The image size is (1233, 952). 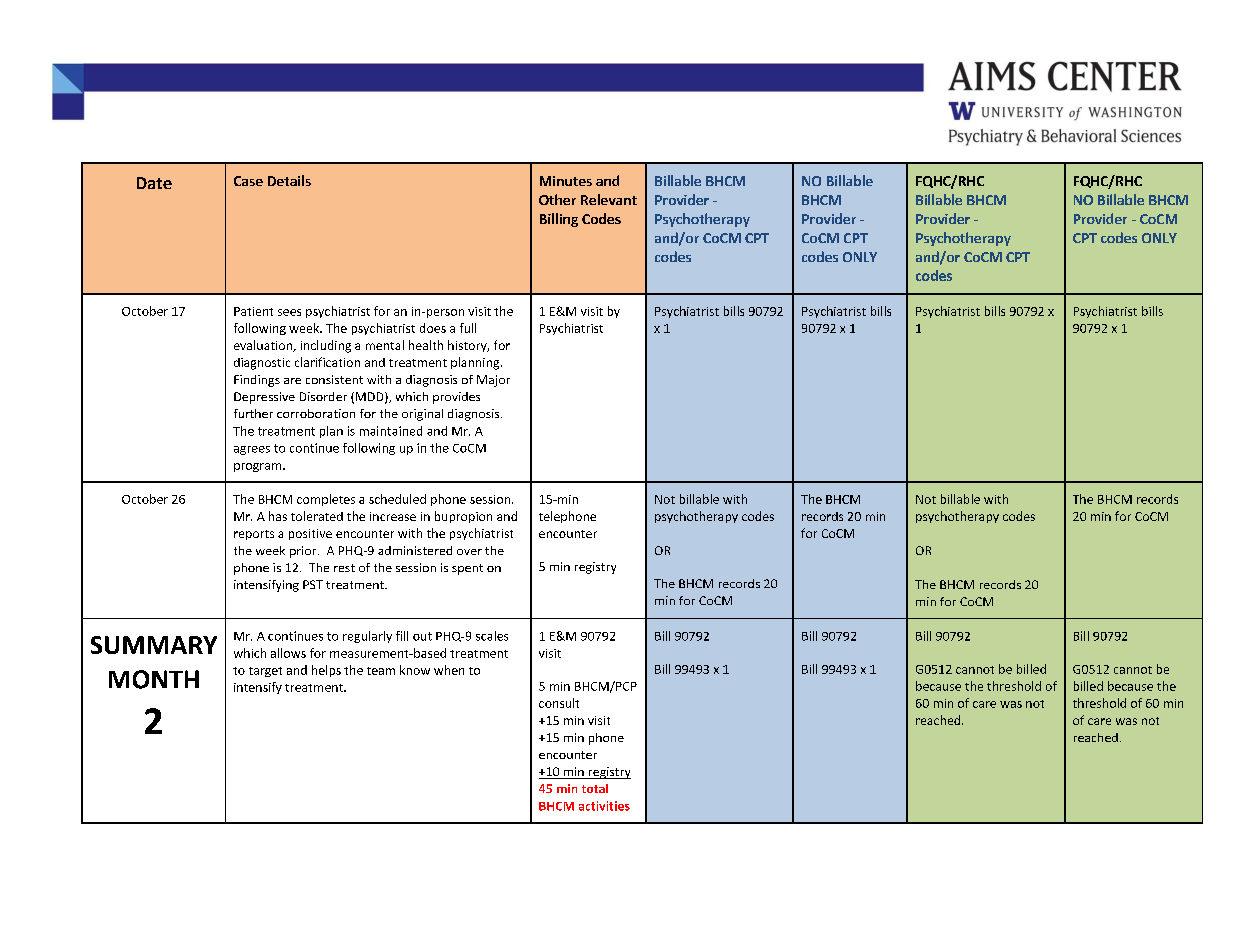 What do you see at coordinates (422, 415) in the document?
I see `original` at bounding box center [422, 415].
